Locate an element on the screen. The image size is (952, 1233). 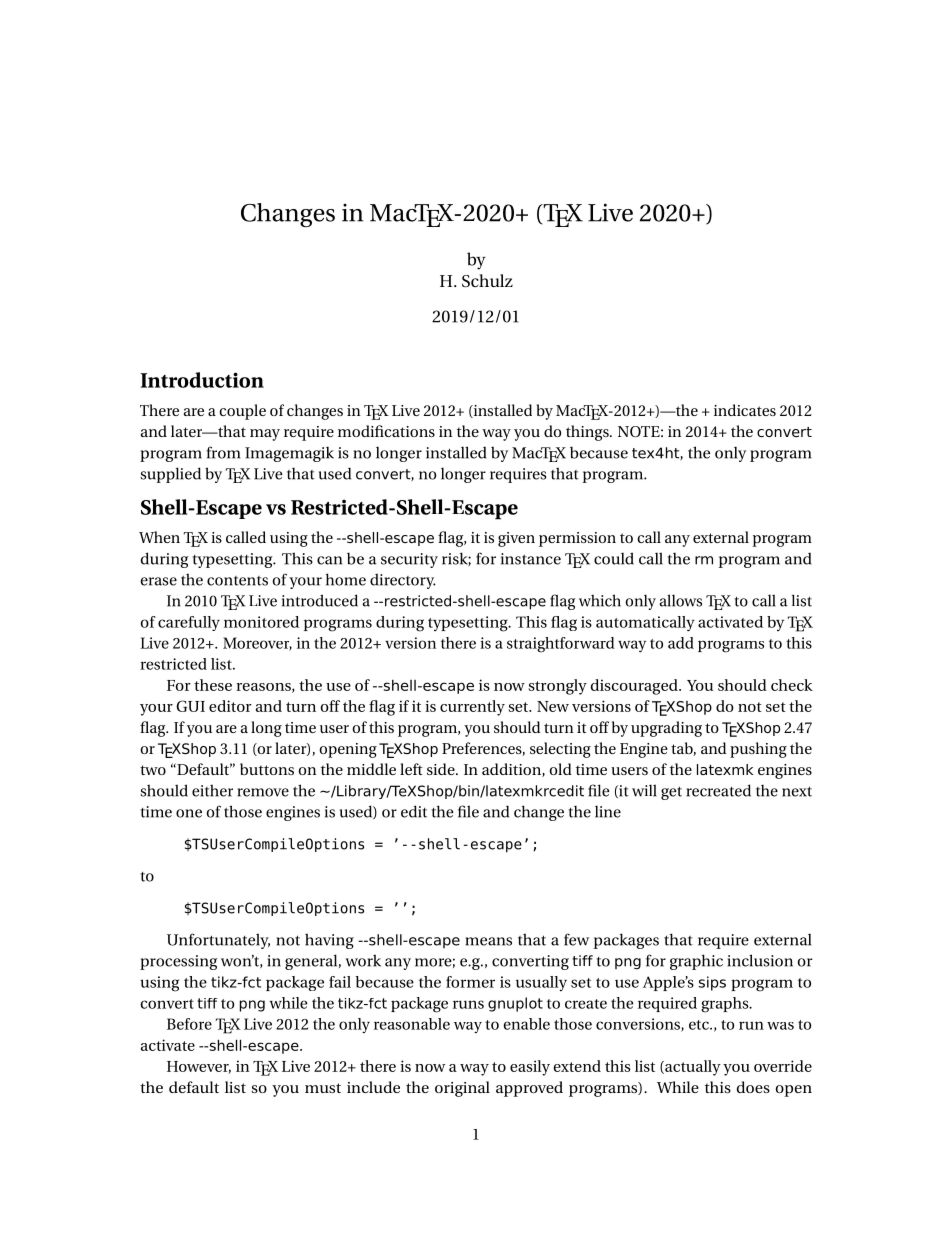
get is located at coordinates (671, 793).
